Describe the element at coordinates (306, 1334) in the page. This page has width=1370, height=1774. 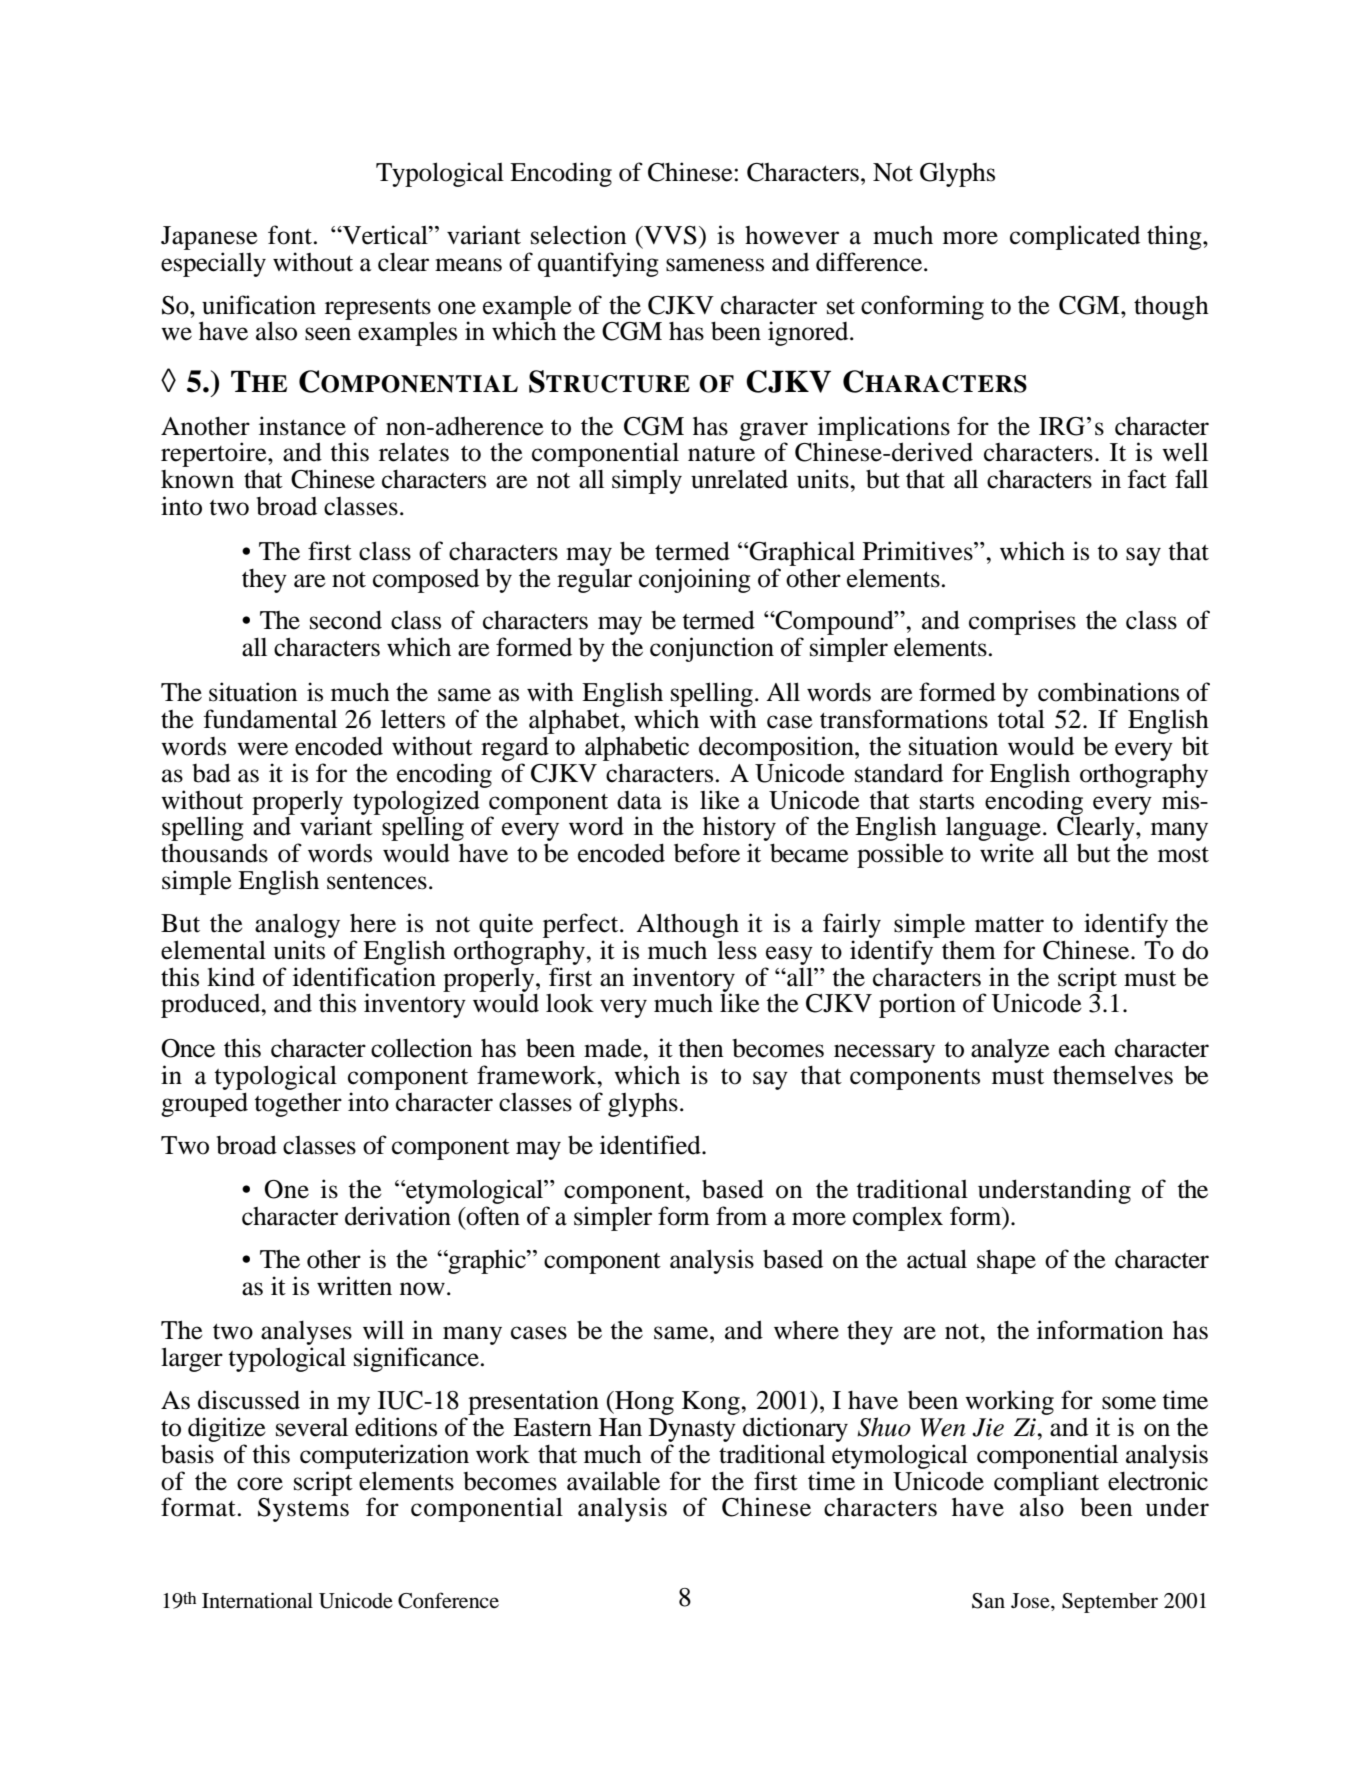
I see `analyses` at that location.
